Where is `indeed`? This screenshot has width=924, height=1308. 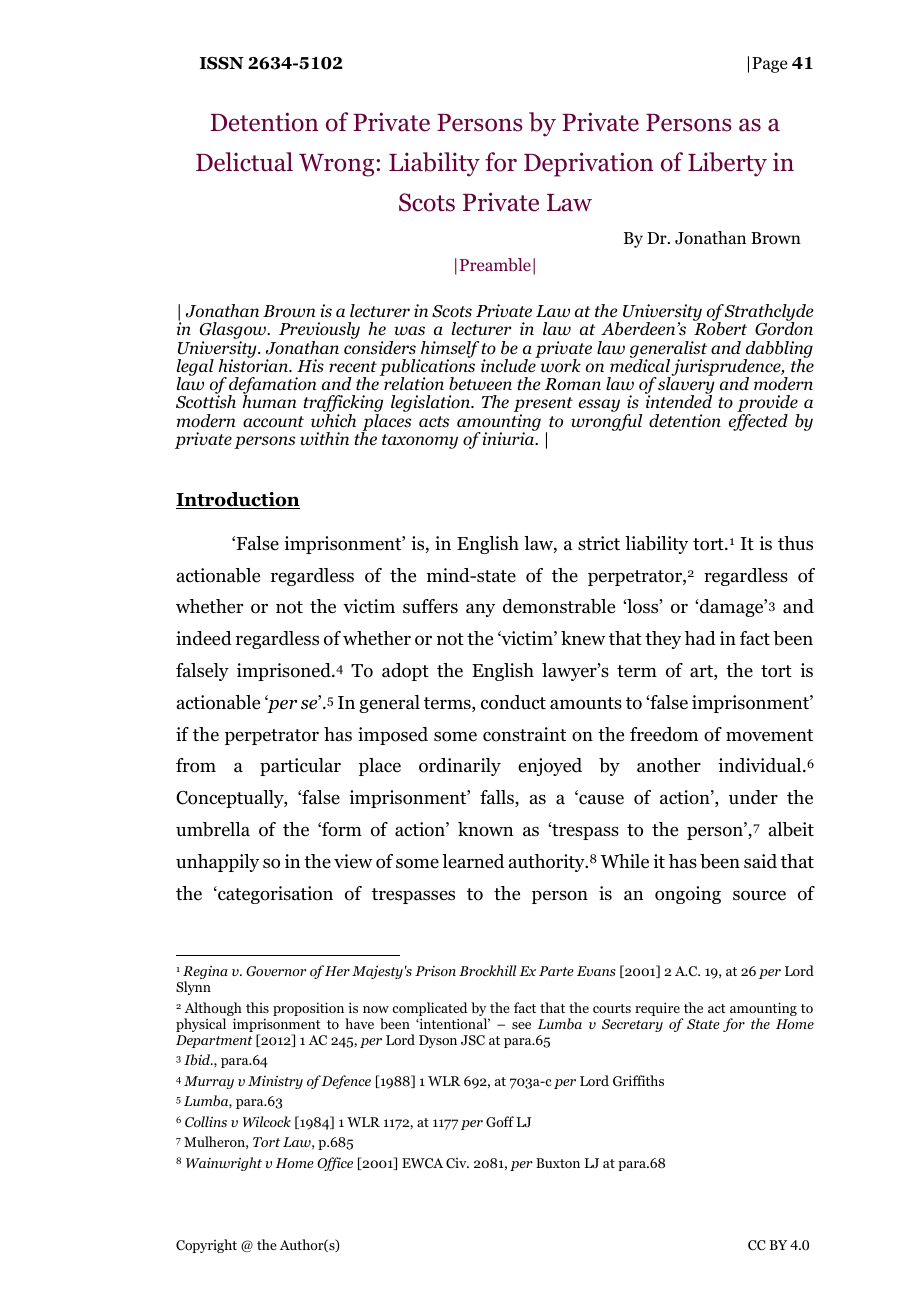
indeed is located at coordinates (204, 638).
